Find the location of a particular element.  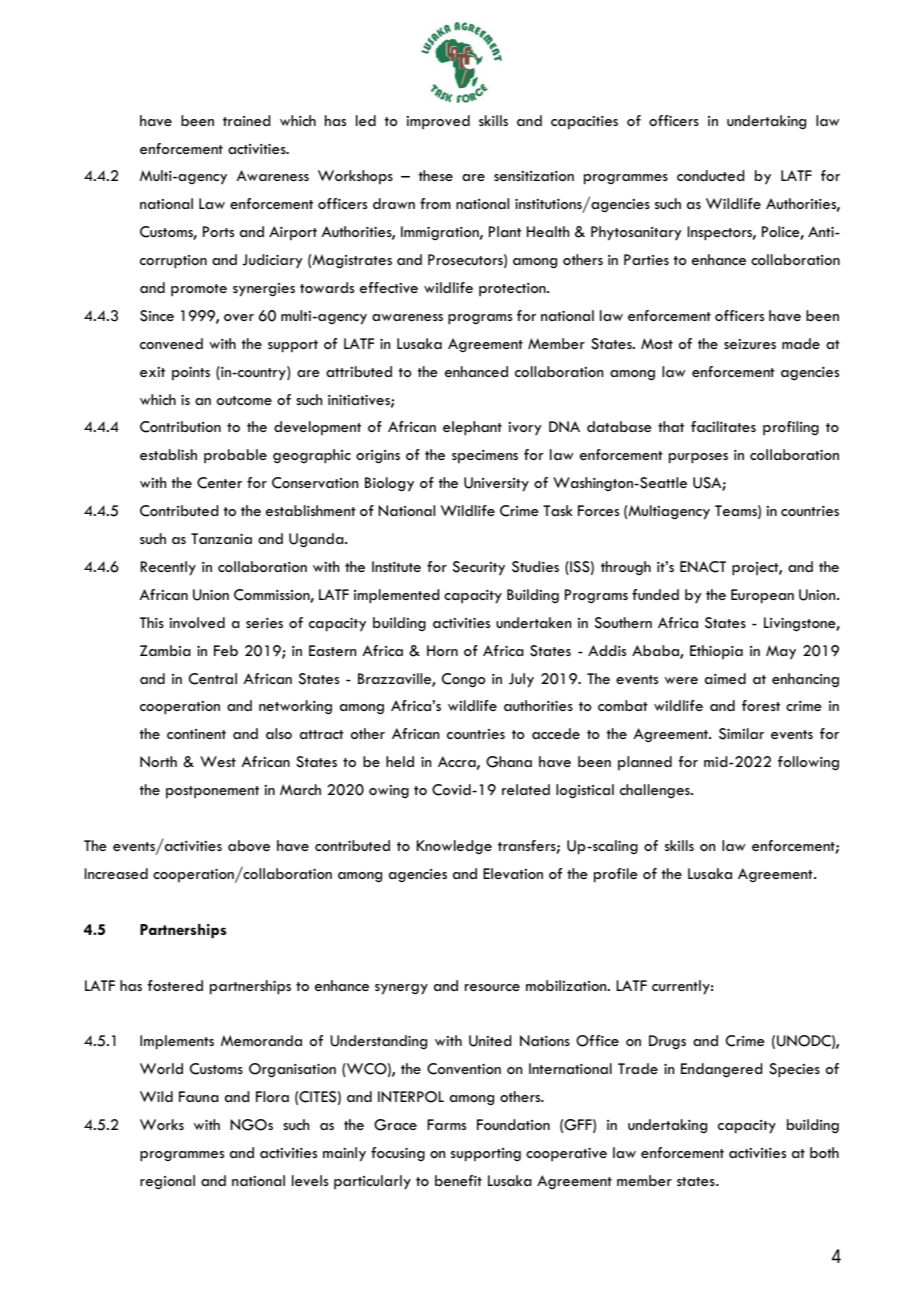

specimens is located at coordinates (485, 457).
